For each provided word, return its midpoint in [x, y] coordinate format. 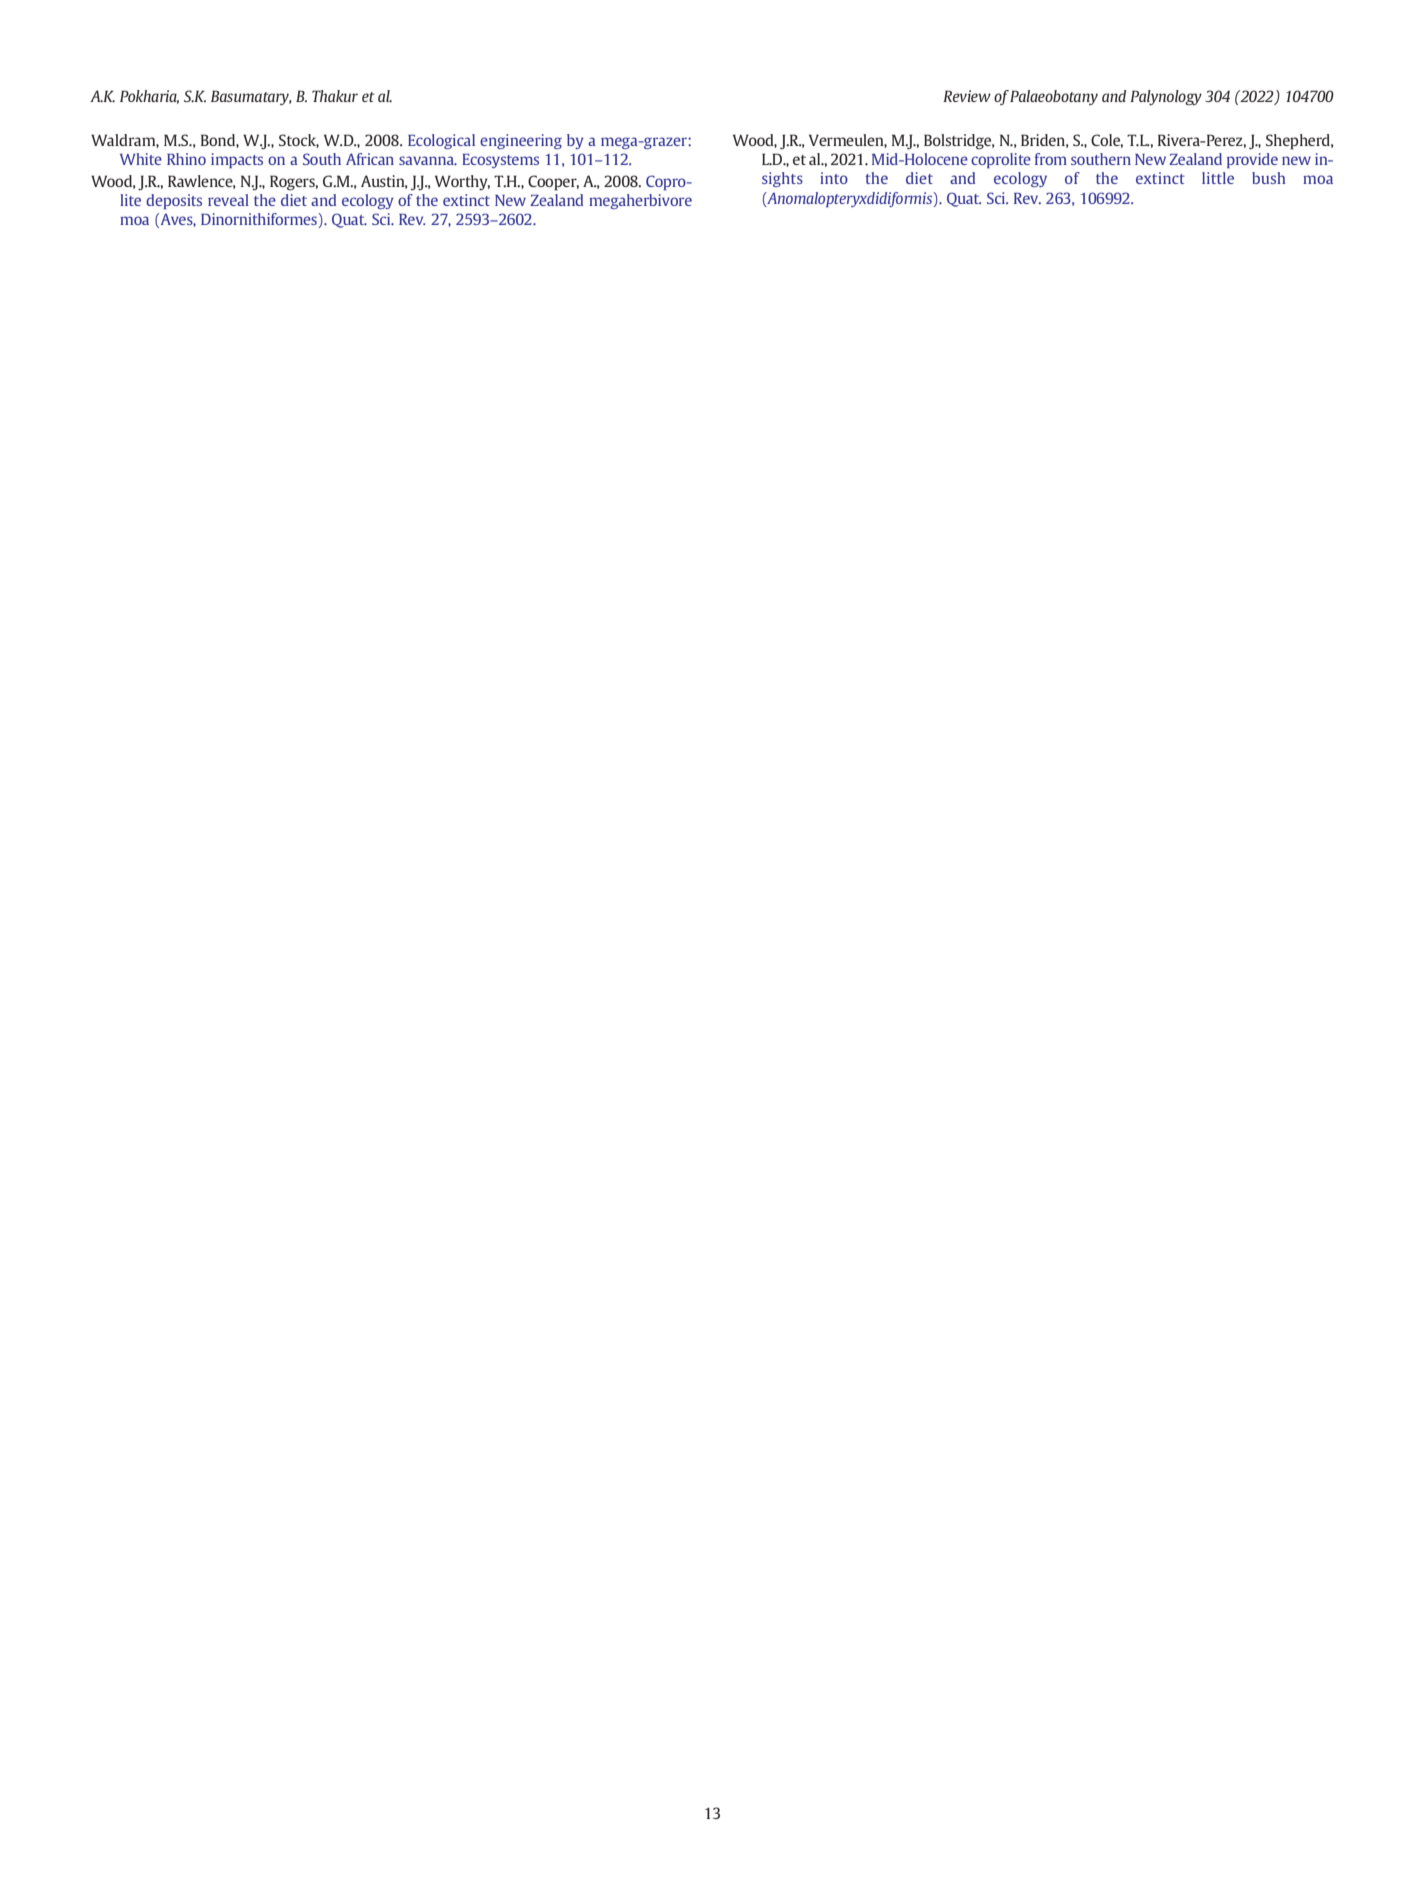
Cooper [553, 183]
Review [967, 96]
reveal [228, 200]
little [1218, 178]
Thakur [335, 96]
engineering [521, 141]
